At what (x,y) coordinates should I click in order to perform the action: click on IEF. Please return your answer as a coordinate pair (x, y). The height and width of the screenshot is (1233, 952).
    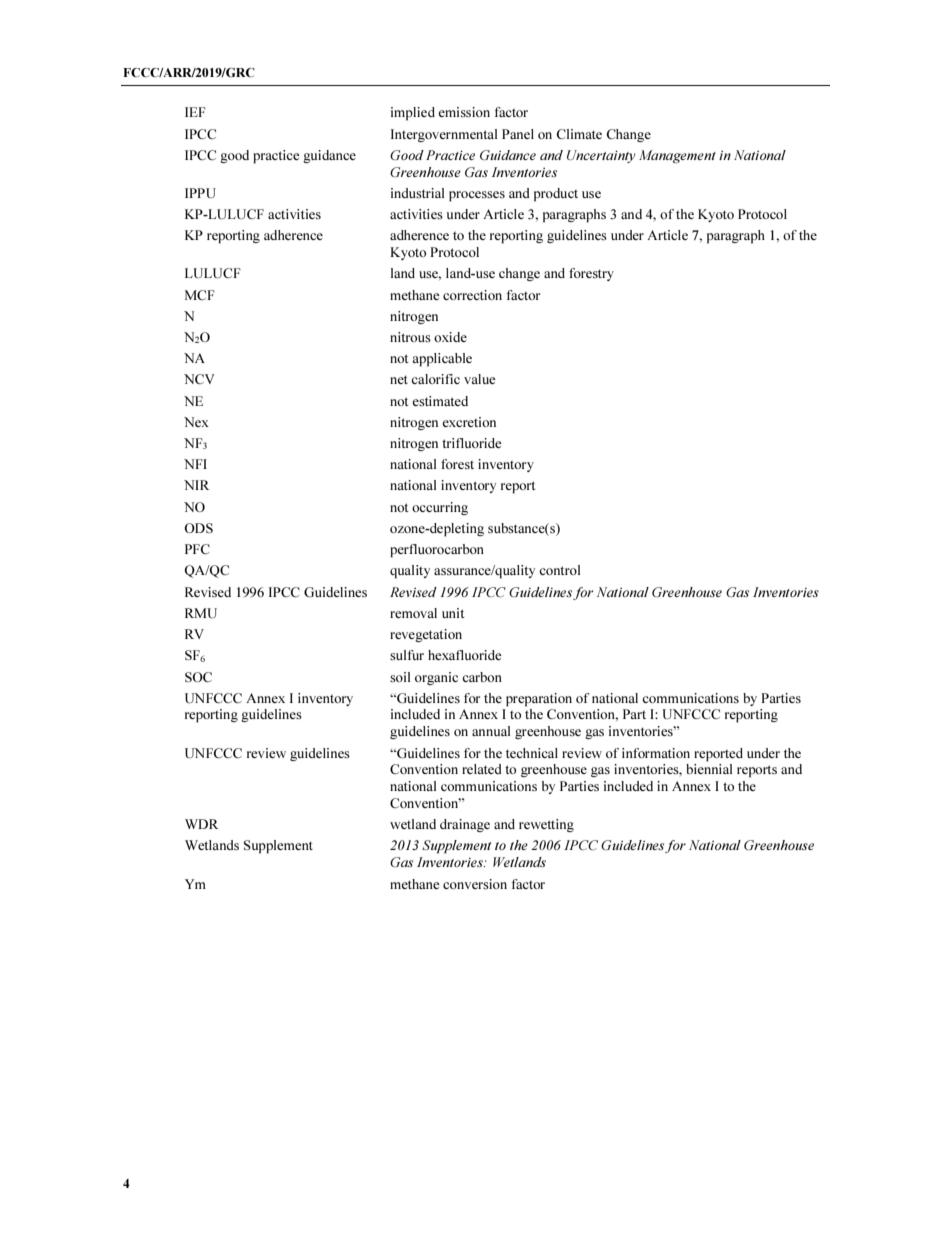
    Looking at the image, I should click on (195, 112).
